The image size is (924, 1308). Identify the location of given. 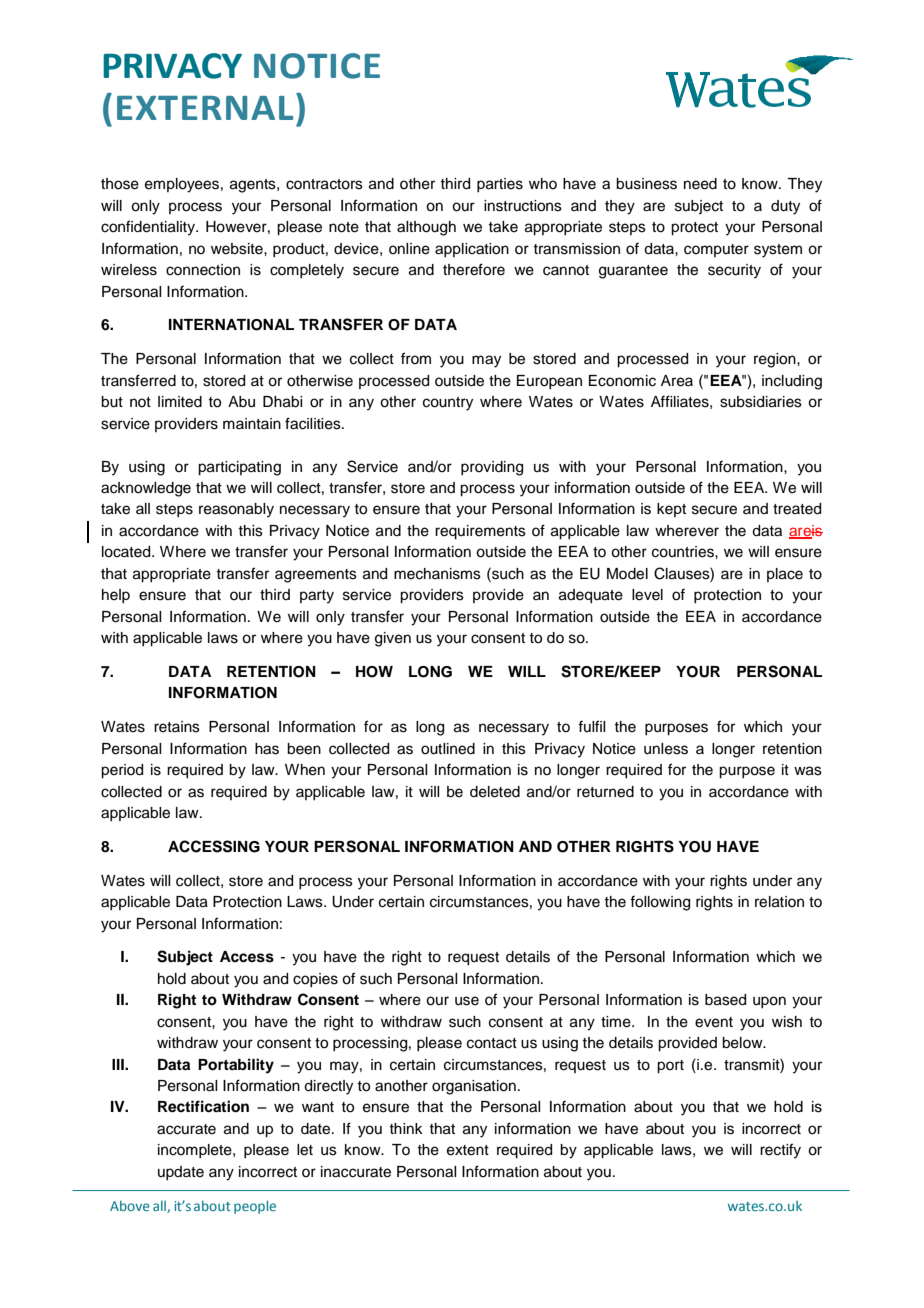
(393, 639).
